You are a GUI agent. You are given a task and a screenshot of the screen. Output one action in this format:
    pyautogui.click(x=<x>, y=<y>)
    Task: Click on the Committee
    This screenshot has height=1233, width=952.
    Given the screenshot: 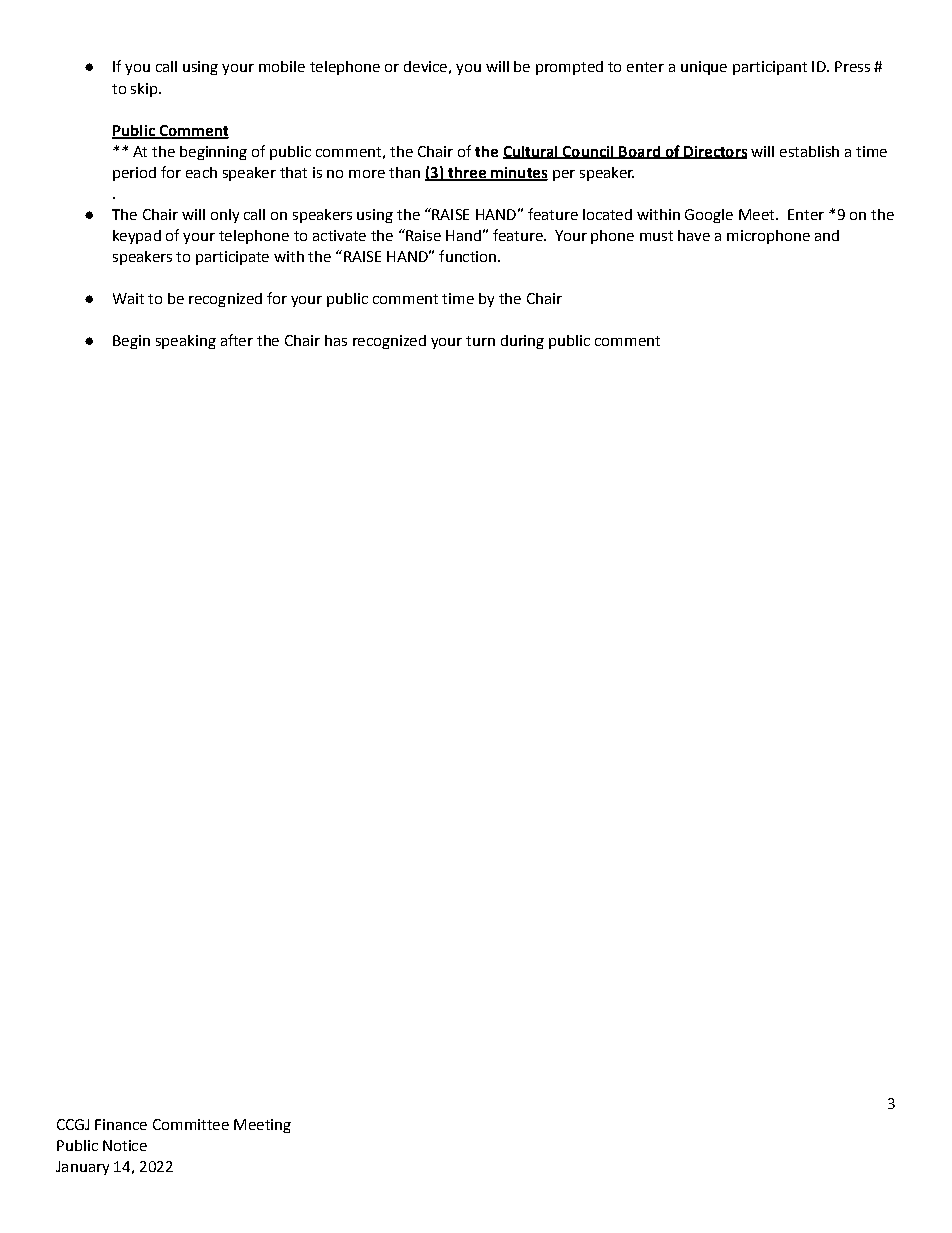 What is the action you would take?
    pyautogui.click(x=191, y=1124)
